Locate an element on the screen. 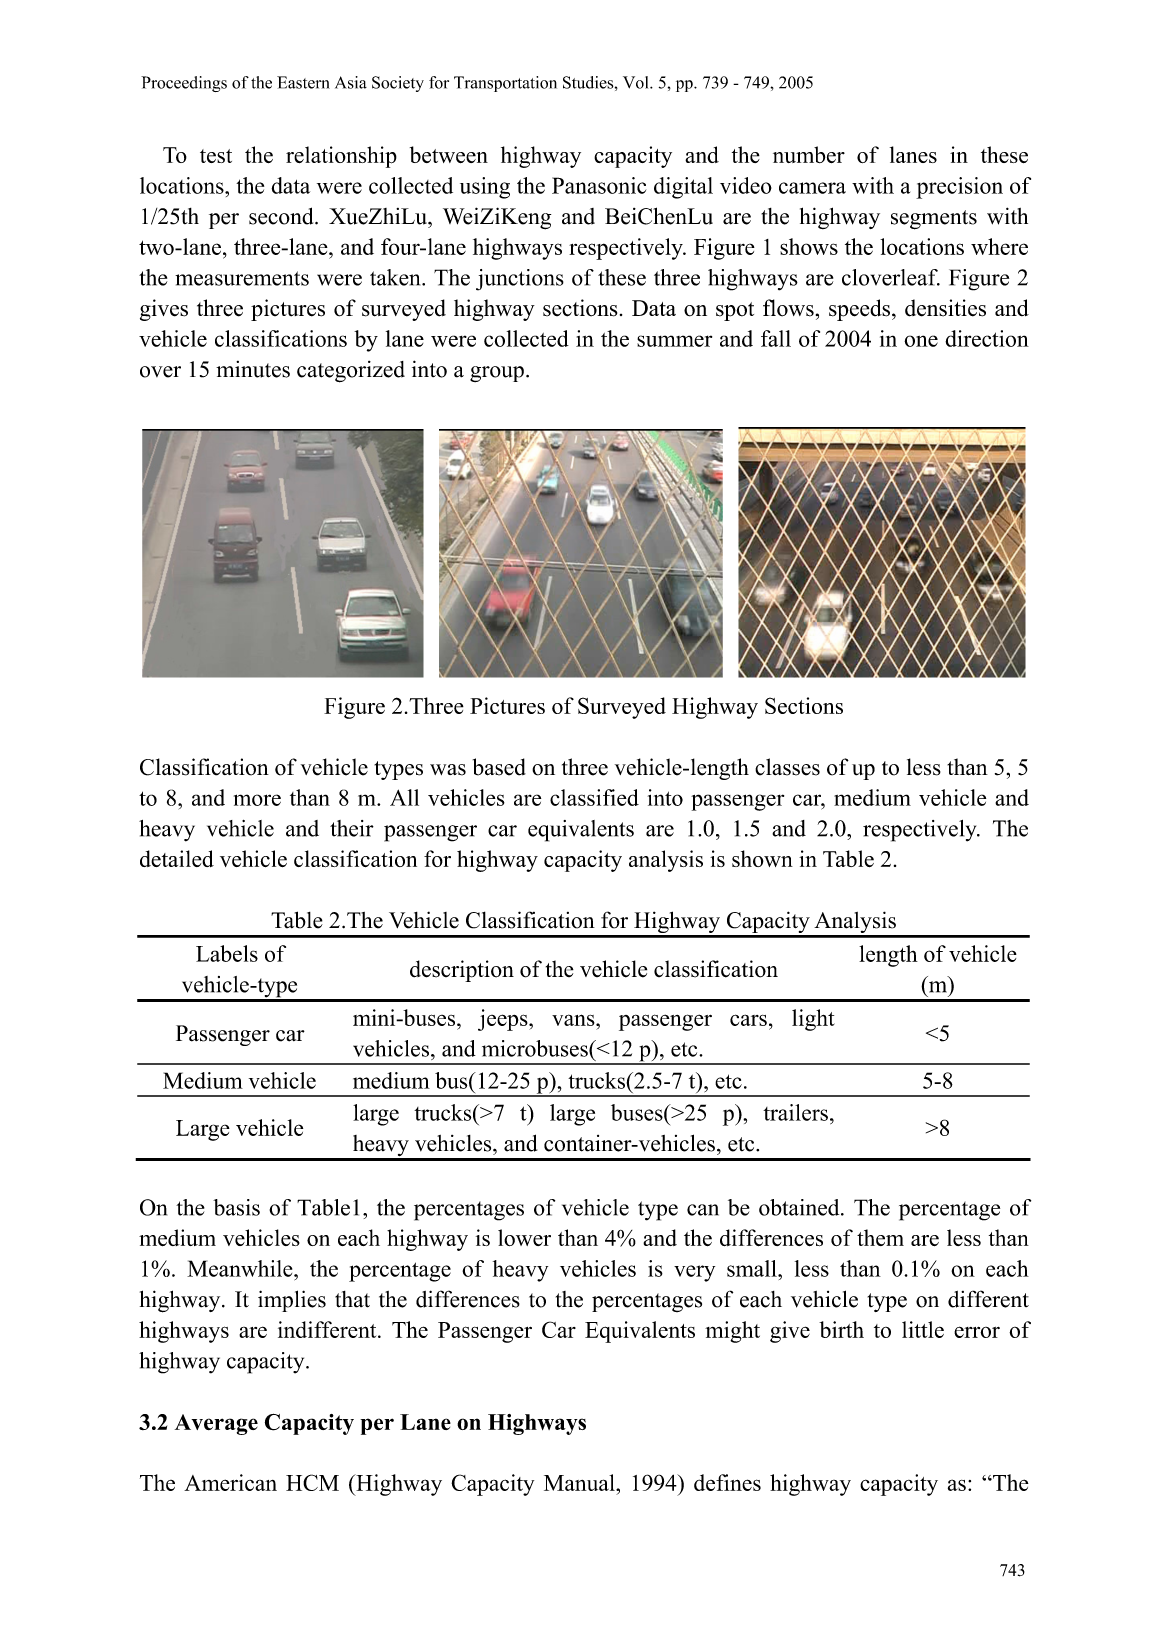 This screenshot has height=1652, width=1167. Vol is located at coordinates (637, 82).
